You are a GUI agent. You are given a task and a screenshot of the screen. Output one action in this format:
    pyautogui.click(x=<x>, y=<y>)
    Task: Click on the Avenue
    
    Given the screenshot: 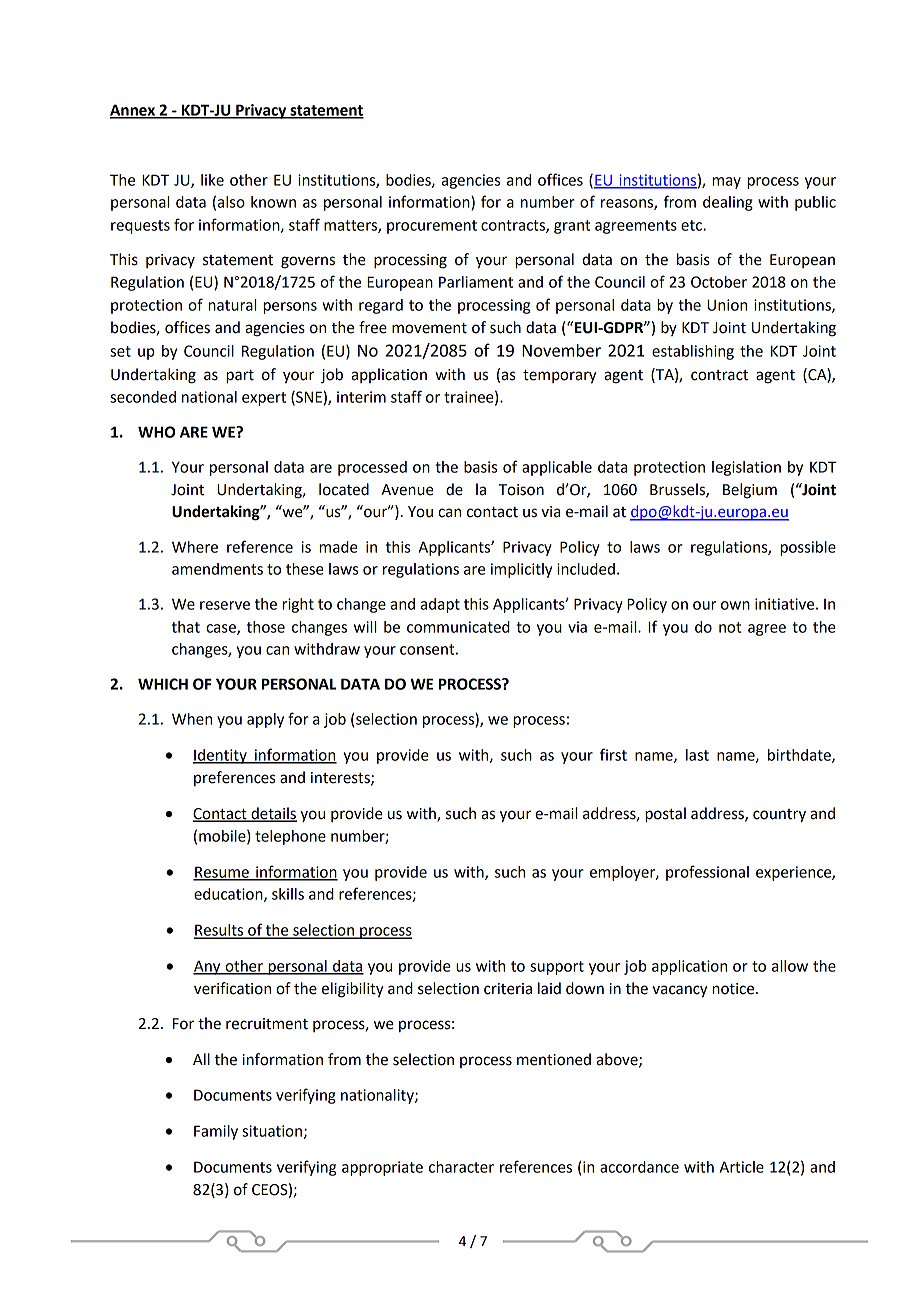 What is the action you would take?
    pyautogui.click(x=407, y=490)
